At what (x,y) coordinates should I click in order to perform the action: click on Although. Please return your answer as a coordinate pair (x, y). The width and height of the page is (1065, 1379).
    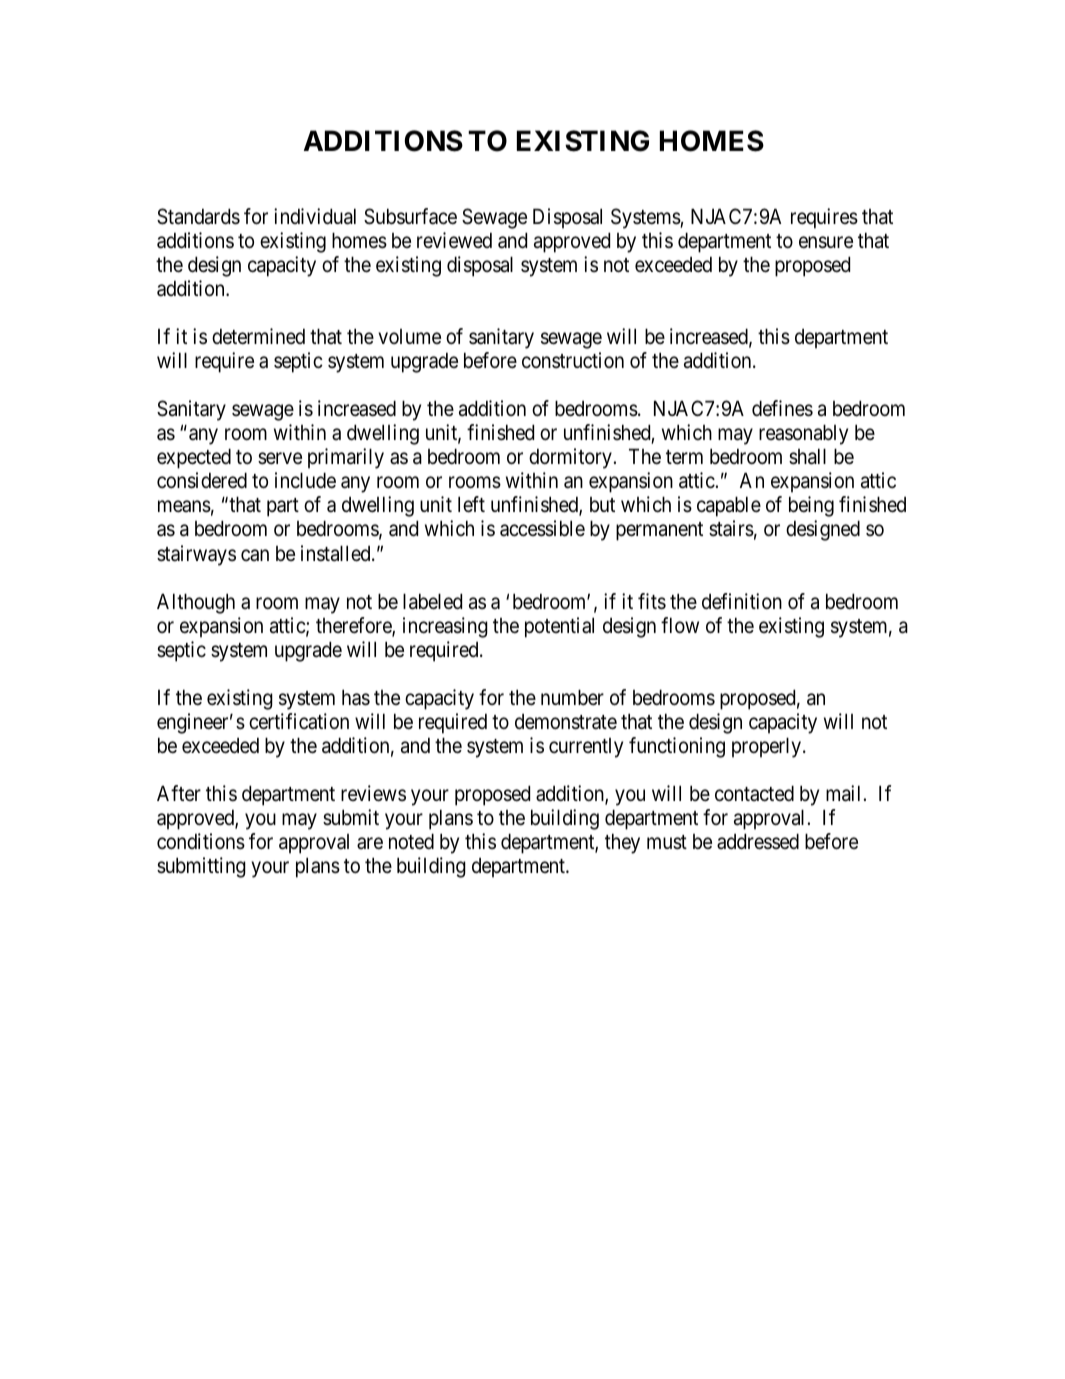
    Looking at the image, I should click on (196, 603).
